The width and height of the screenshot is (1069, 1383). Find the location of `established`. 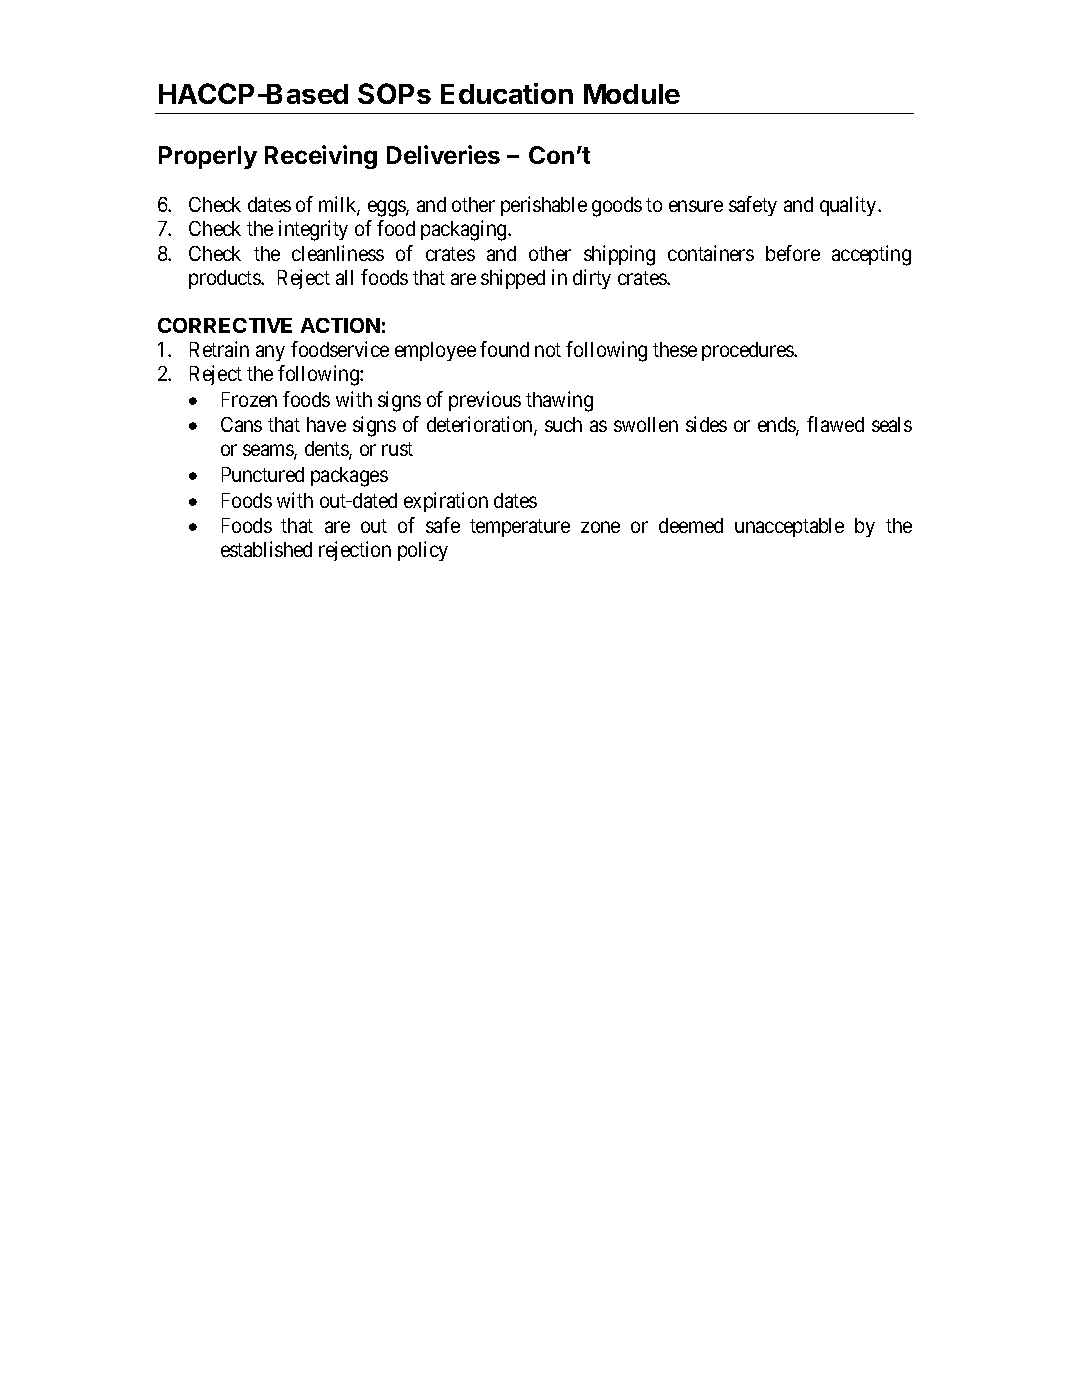

established is located at coordinates (266, 549).
